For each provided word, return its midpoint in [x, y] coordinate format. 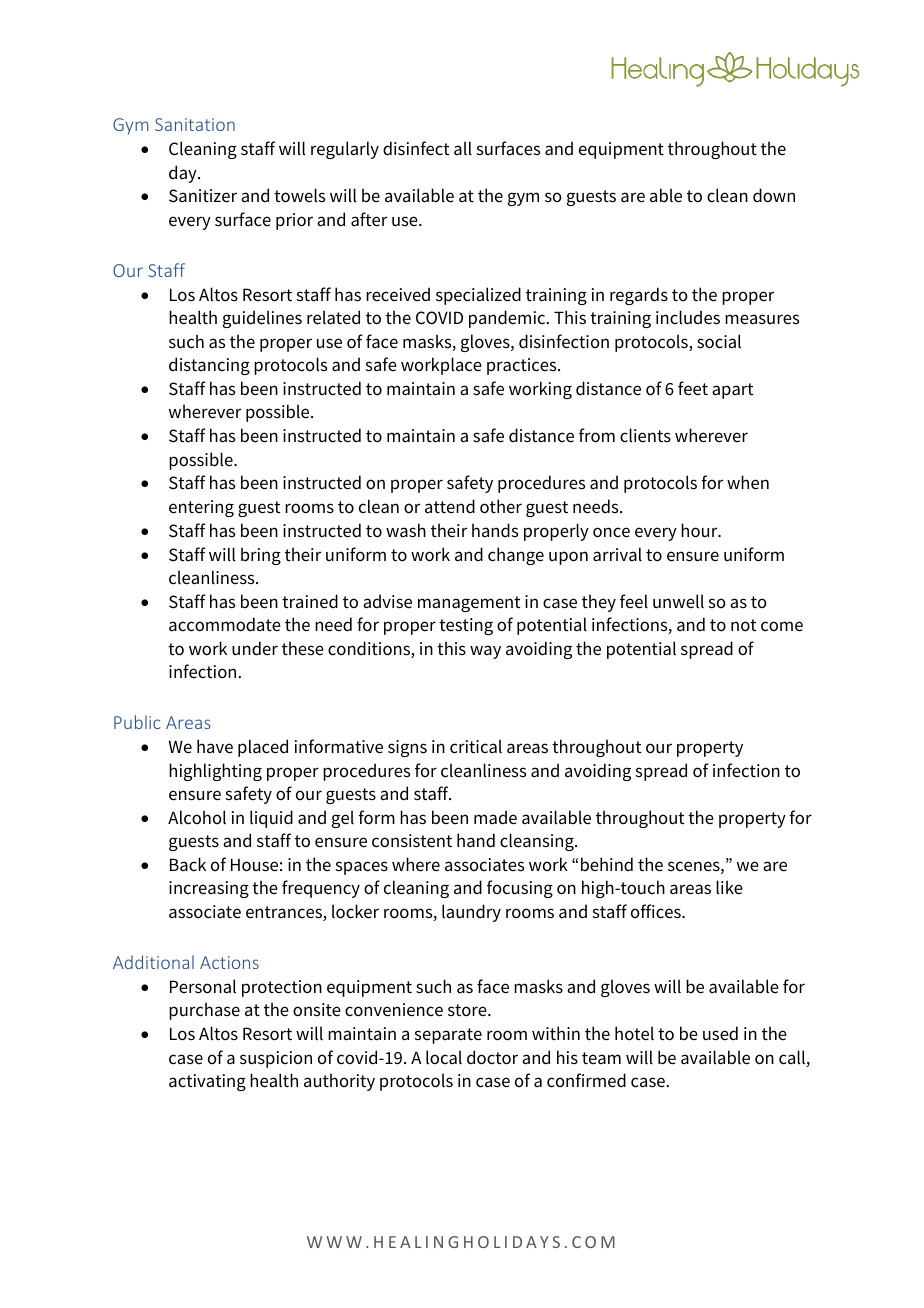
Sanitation [195, 124]
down [774, 195]
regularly [345, 150]
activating [207, 1082]
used [720, 1033]
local [444, 1057]
